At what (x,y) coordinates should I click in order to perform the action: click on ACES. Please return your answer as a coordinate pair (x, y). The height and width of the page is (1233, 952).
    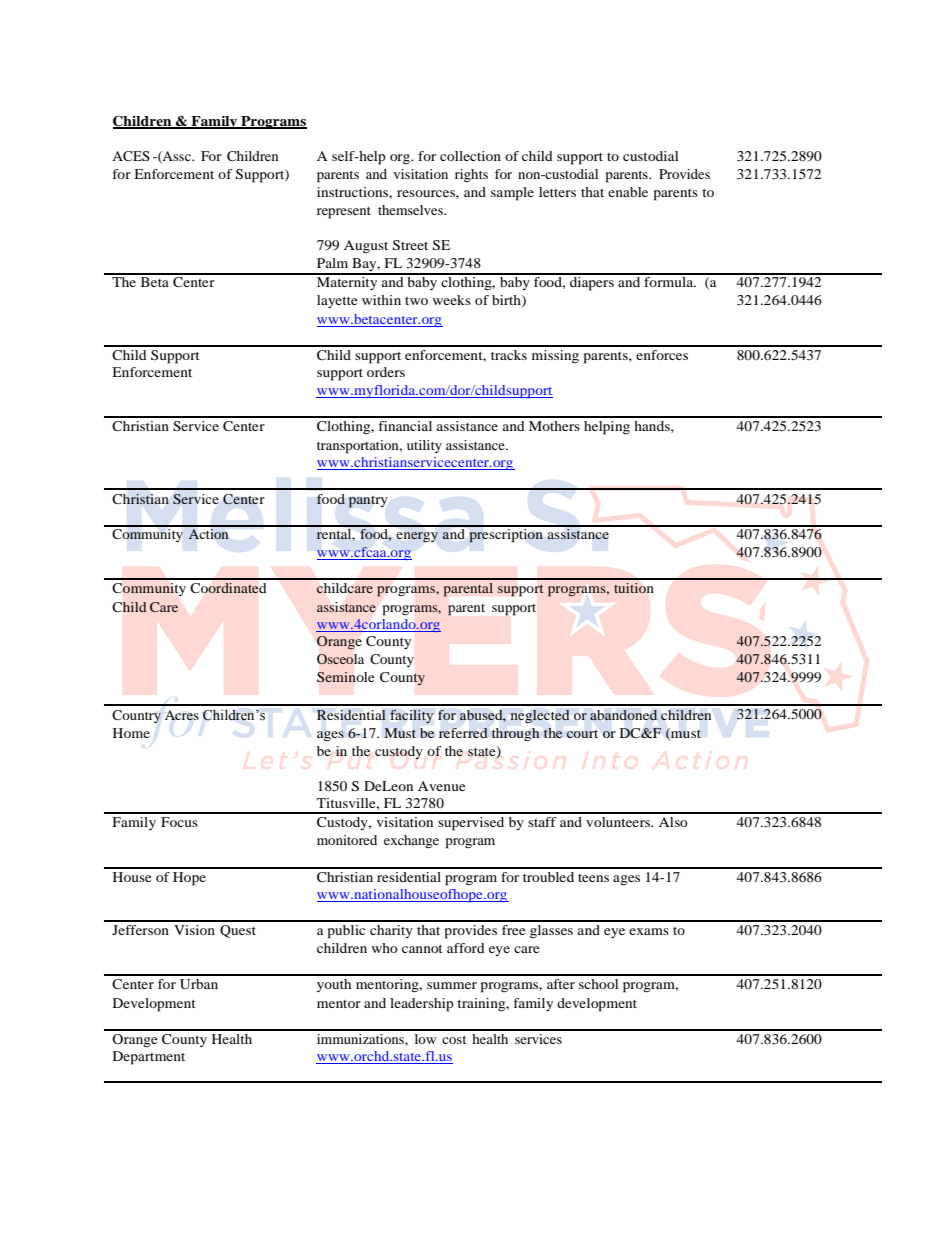
    Looking at the image, I should click on (131, 156).
